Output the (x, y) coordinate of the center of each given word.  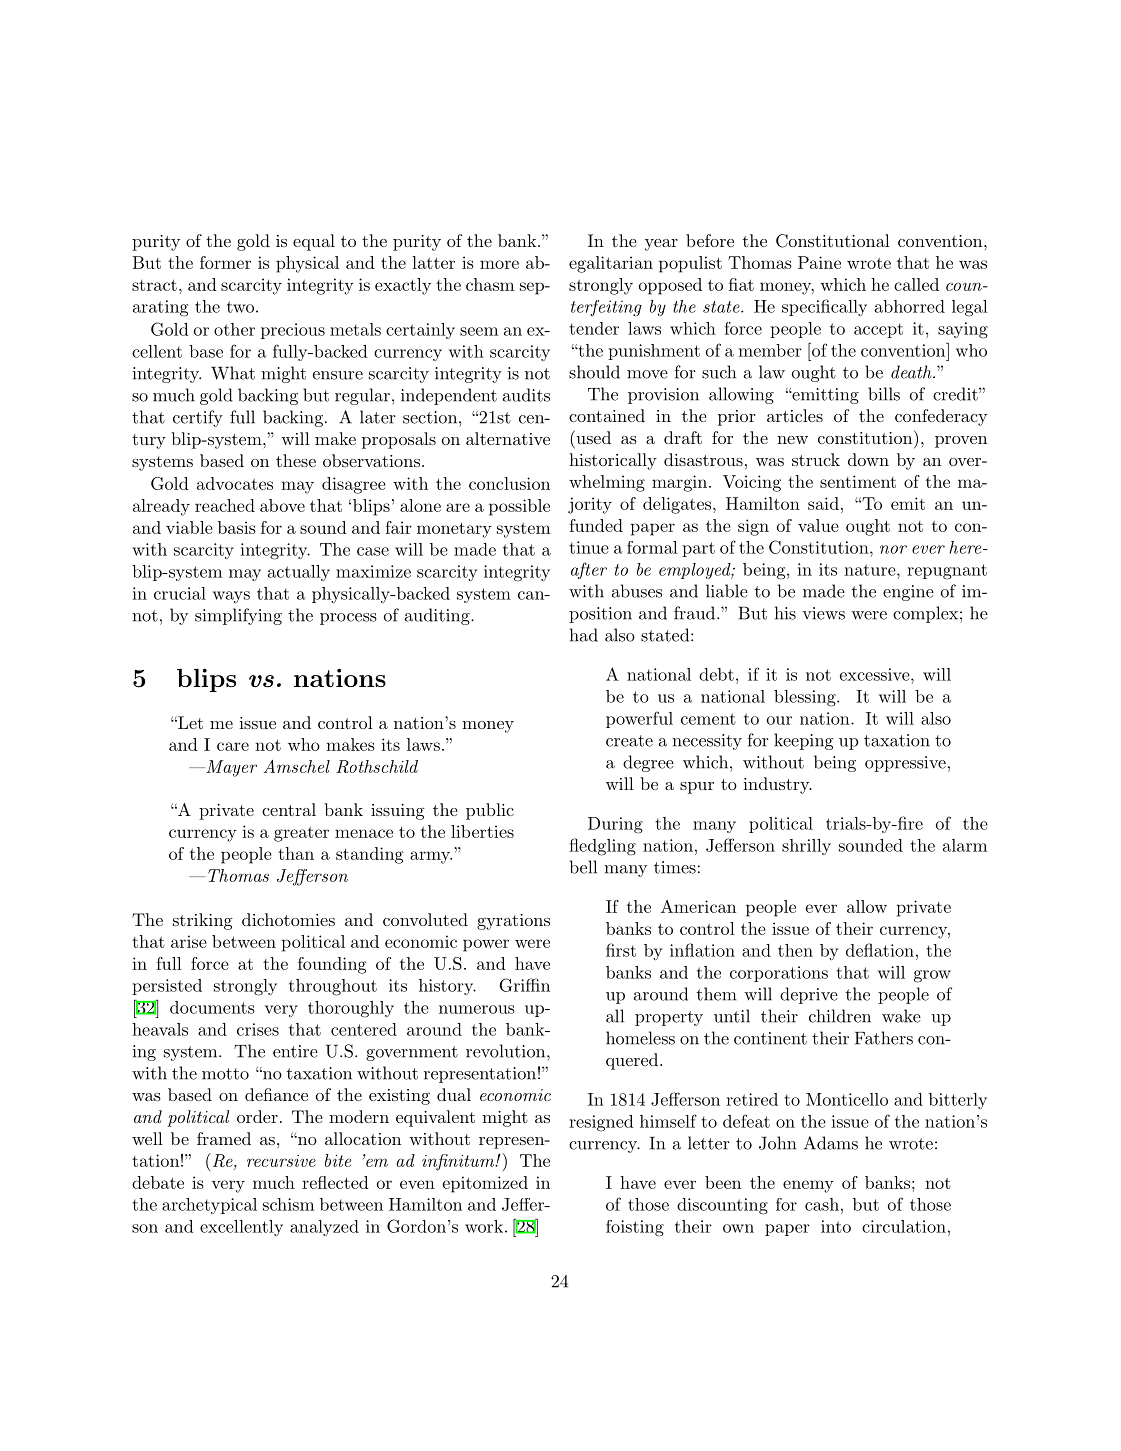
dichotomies (288, 919)
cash (822, 1204)
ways (231, 597)
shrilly (806, 847)
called (916, 284)
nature (871, 570)
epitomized (485, 1184)
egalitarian (611, 264)
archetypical (209, 1206)
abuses (637, 591)
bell (583, 867)
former (225, 262)
